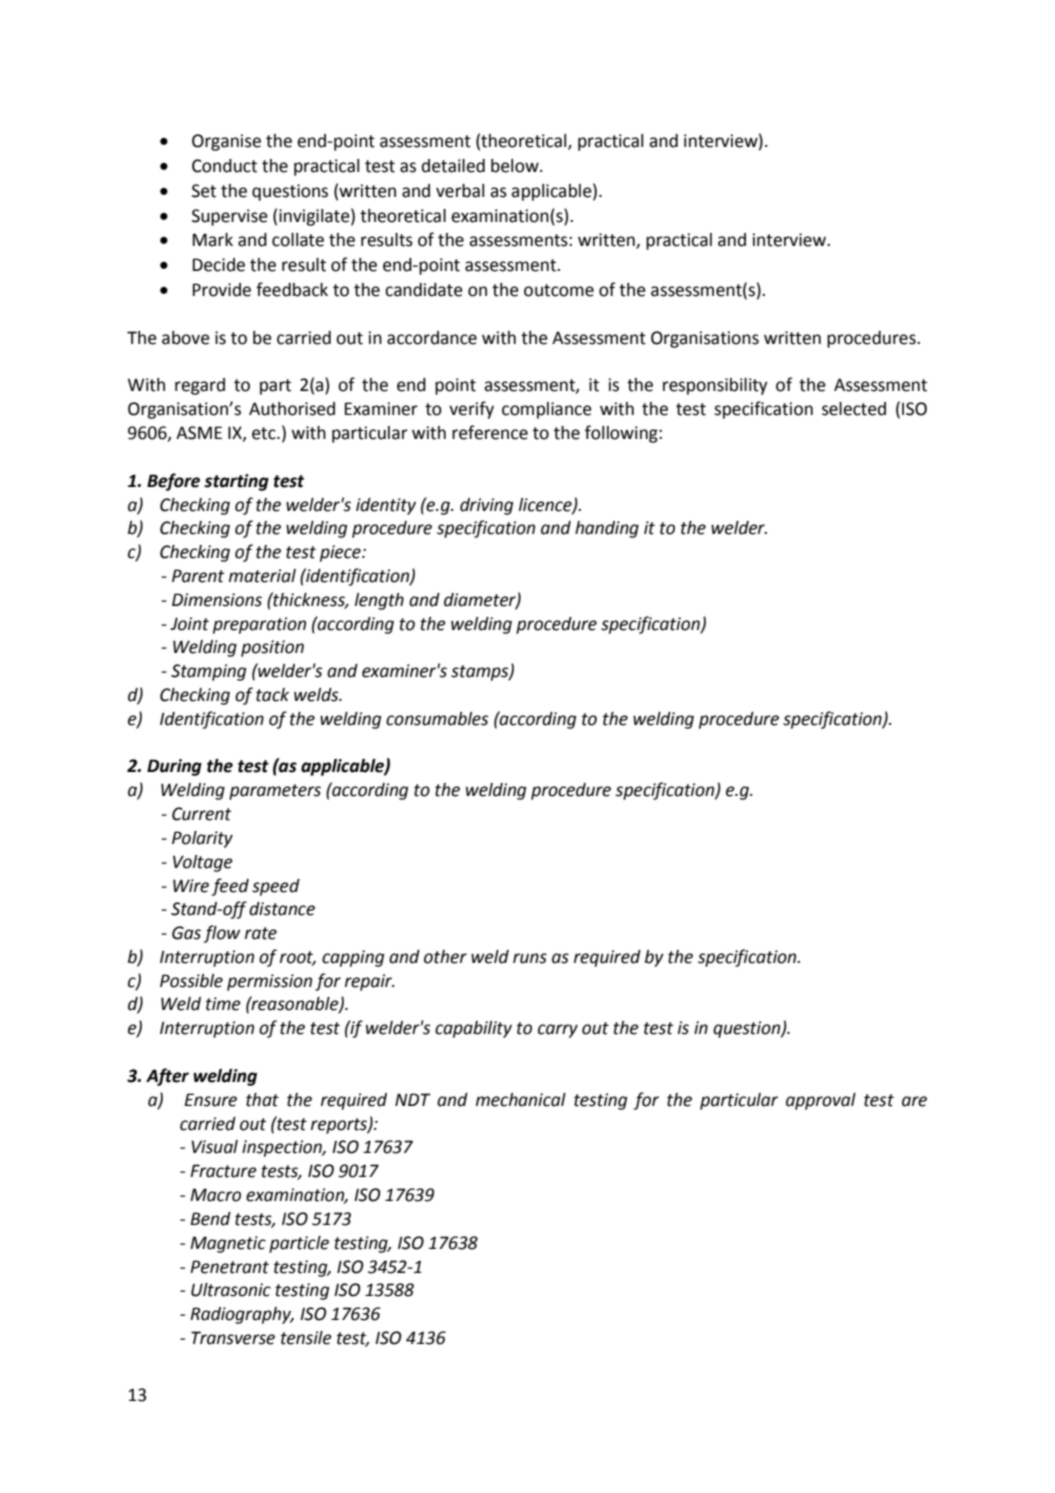 The image size is (1055, 1493). What do you see at coordinates (241, 1315) in the page?
I see `Radiography` at bounding box center [241, 1315].
